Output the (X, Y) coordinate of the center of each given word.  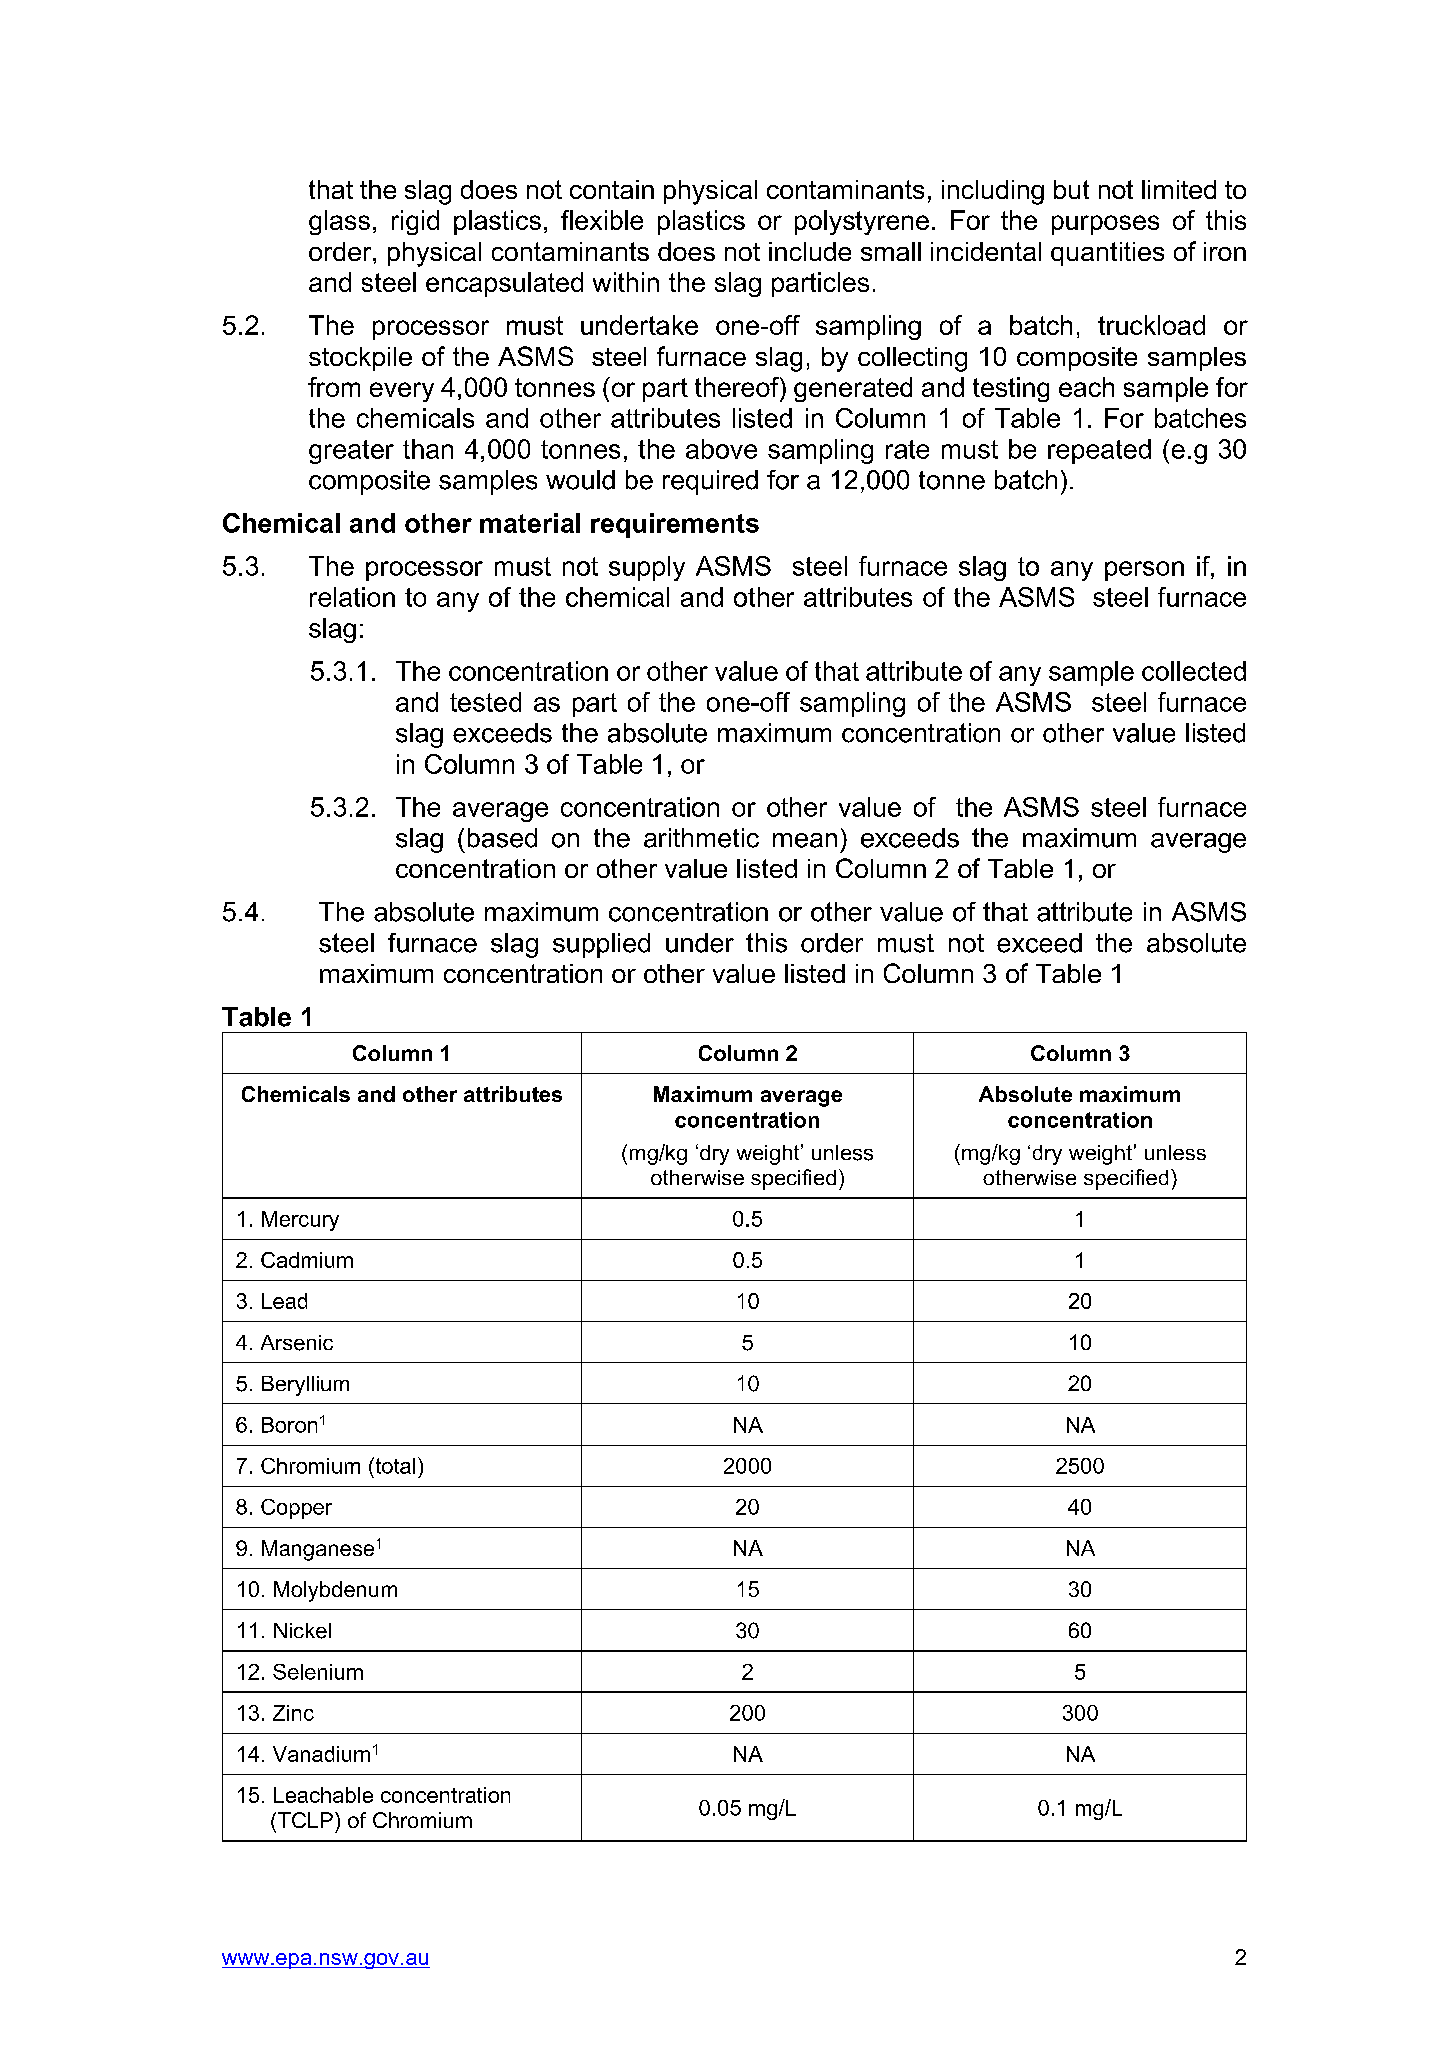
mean (805, 840)
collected (1194, 671)
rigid (415, 222)
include (810, 251)
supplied (601, 945)
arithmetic (701, 838)
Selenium (318, 1672)
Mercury (300, 1221)
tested (485, 702)
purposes (1105, 225)
